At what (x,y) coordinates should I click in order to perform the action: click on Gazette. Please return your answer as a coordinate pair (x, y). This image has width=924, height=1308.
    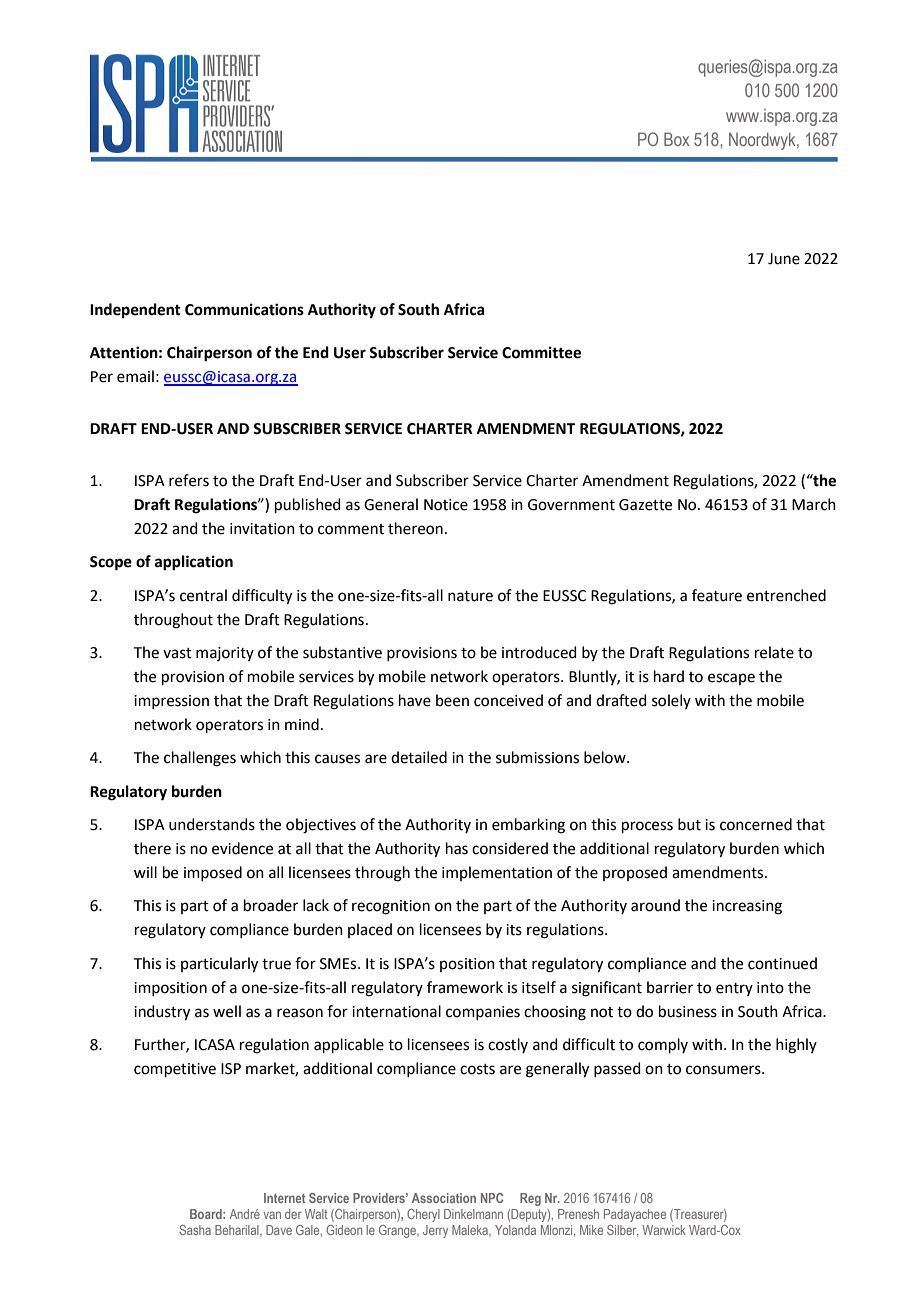
    Looking at the image, I should click on (645, 505).
